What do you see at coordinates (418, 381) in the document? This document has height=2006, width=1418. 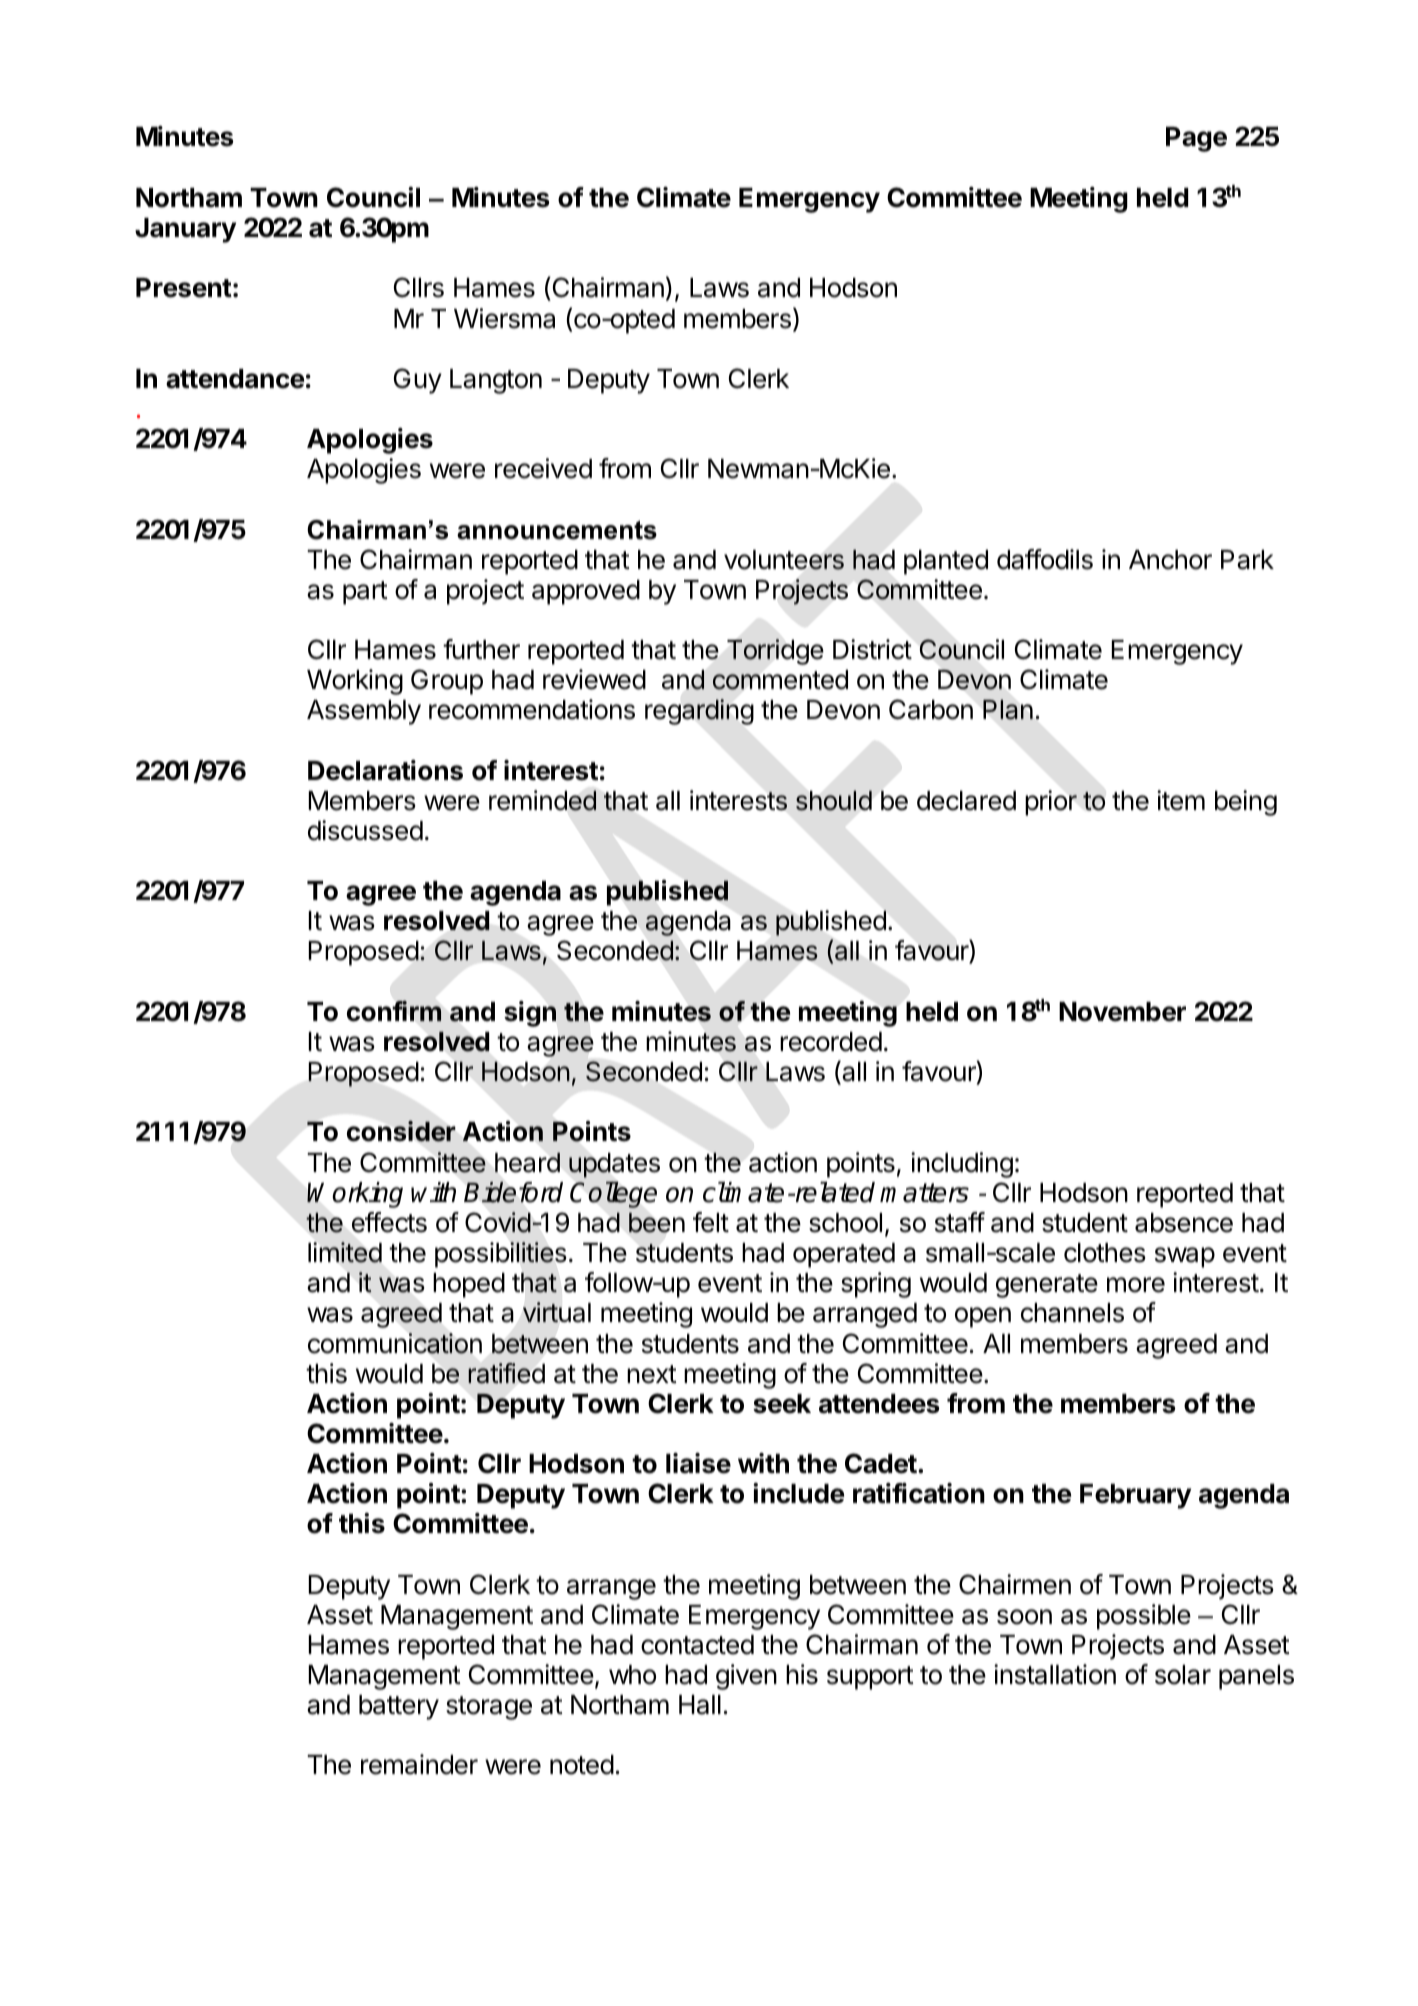 I see `Guy` at bounding box center [418, 381].
